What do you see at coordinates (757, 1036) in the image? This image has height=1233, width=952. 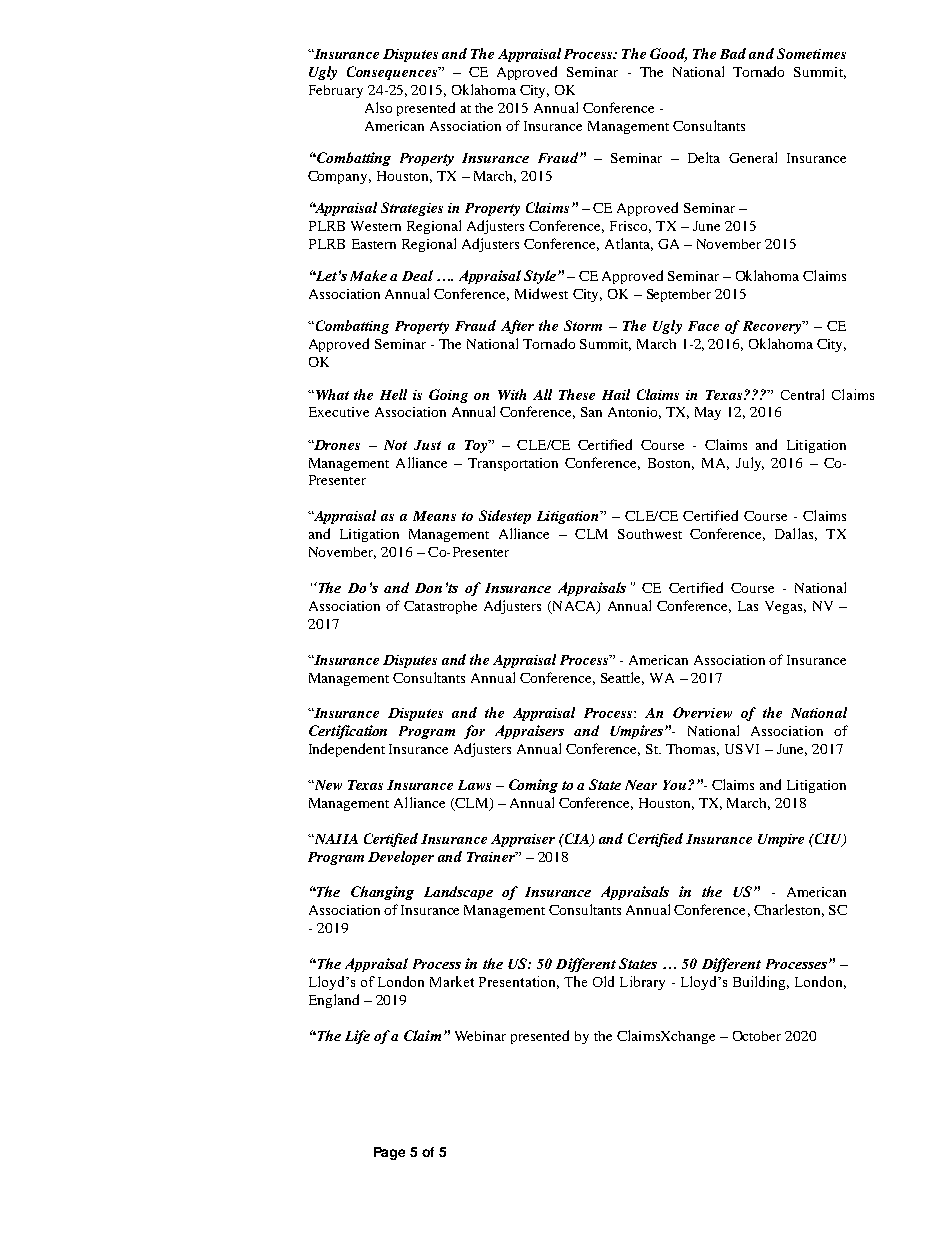 I see `October` at bounding box center [757, 1036].
